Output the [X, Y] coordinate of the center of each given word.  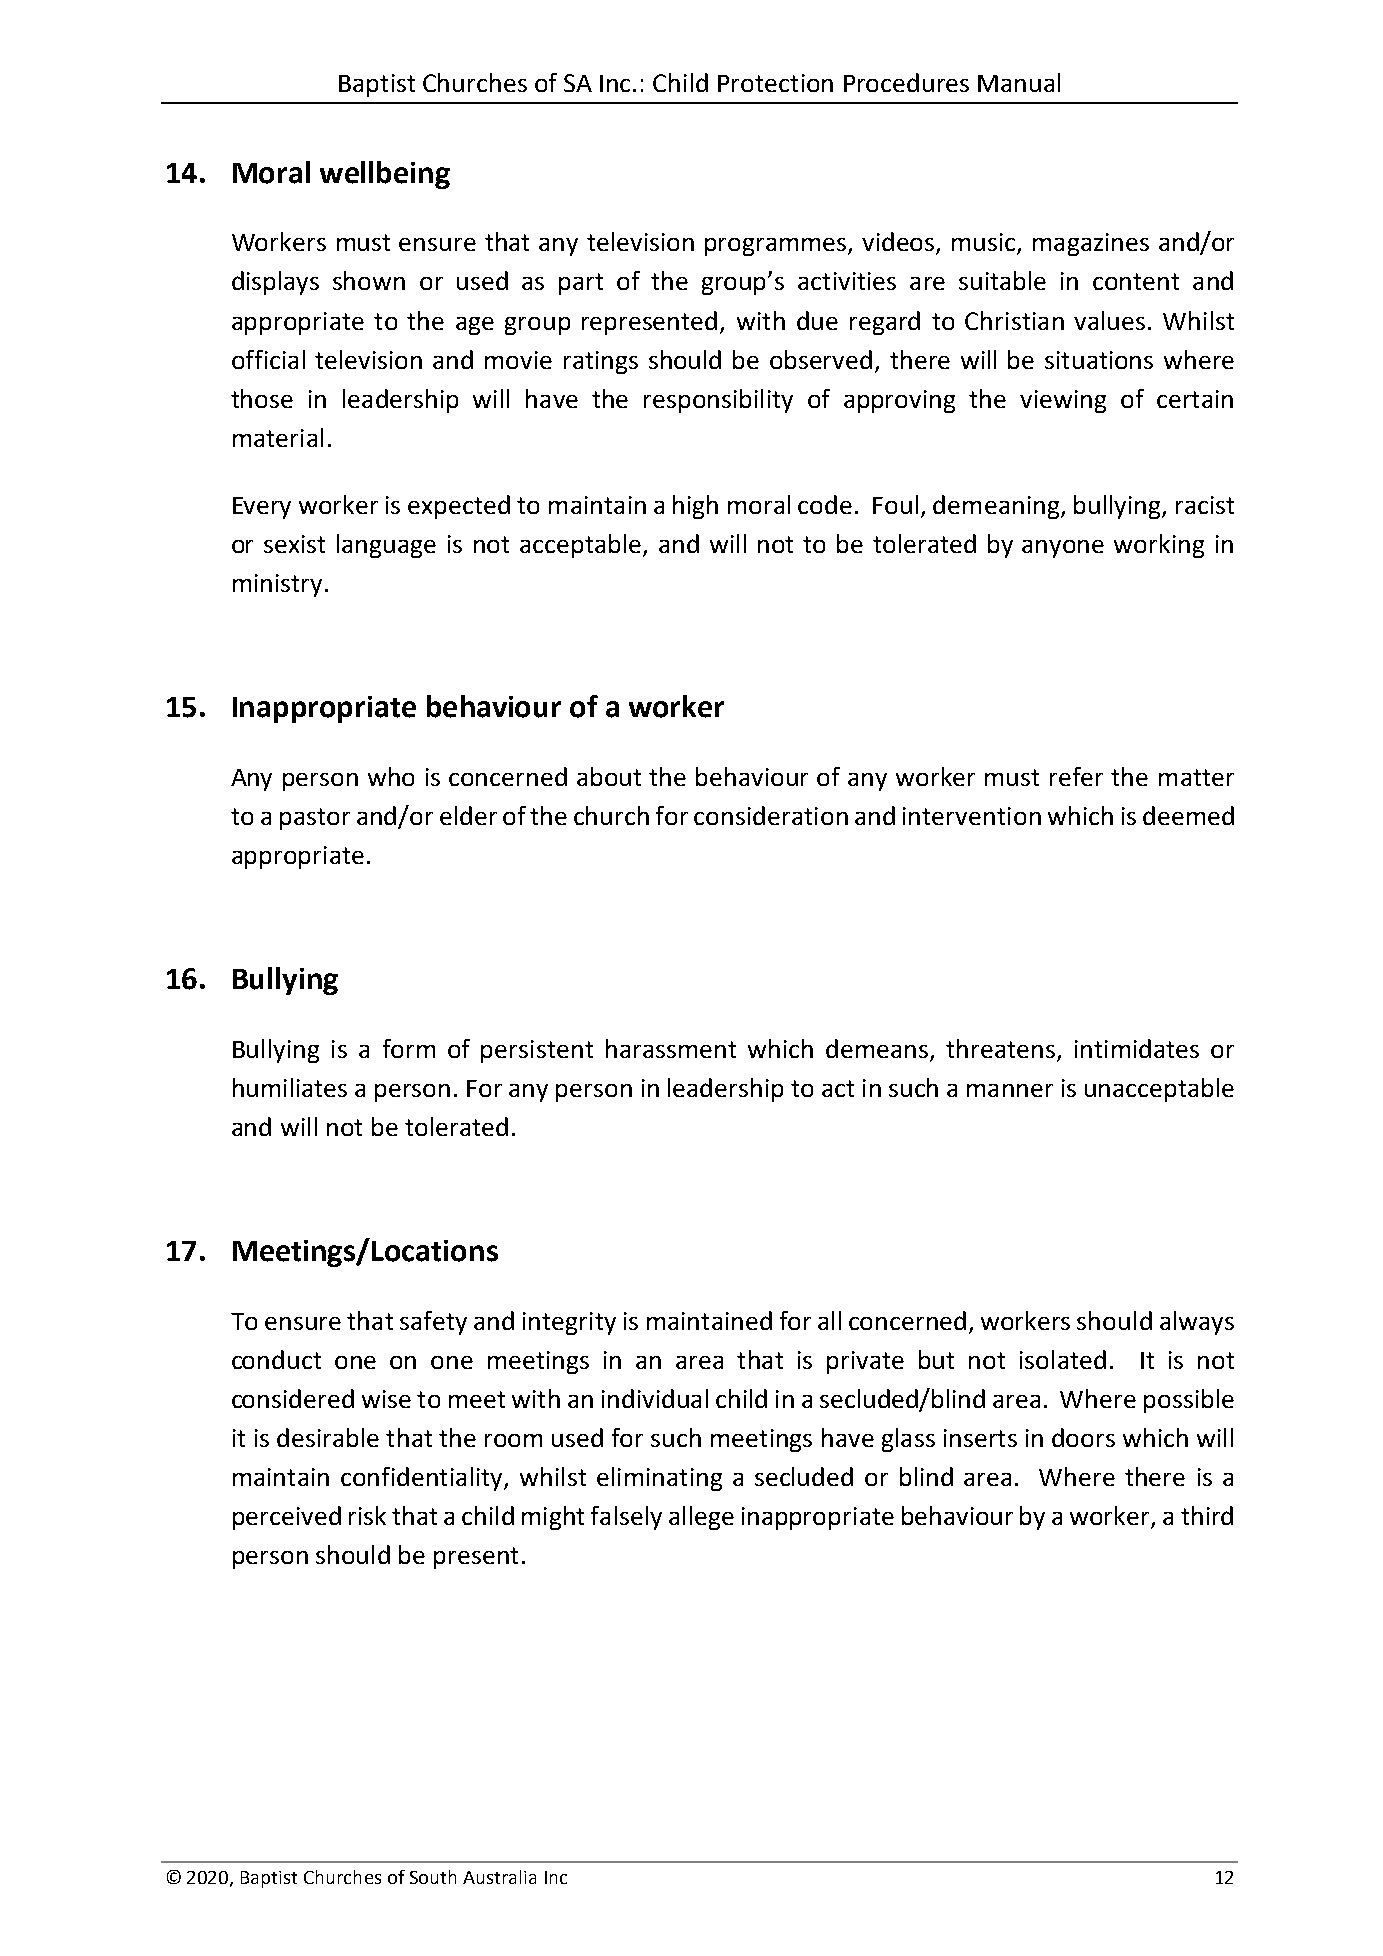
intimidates [1137, 1048]
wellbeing [385, 175]
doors [1083, 1437]
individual [655, 1398]
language [386, 546]
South [433, 1877]
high [695, 507]
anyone [1063, 549]
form [409, 1048]
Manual [1019, 82]
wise [386, 1399]
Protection [775, 83]
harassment [671, 1048]
